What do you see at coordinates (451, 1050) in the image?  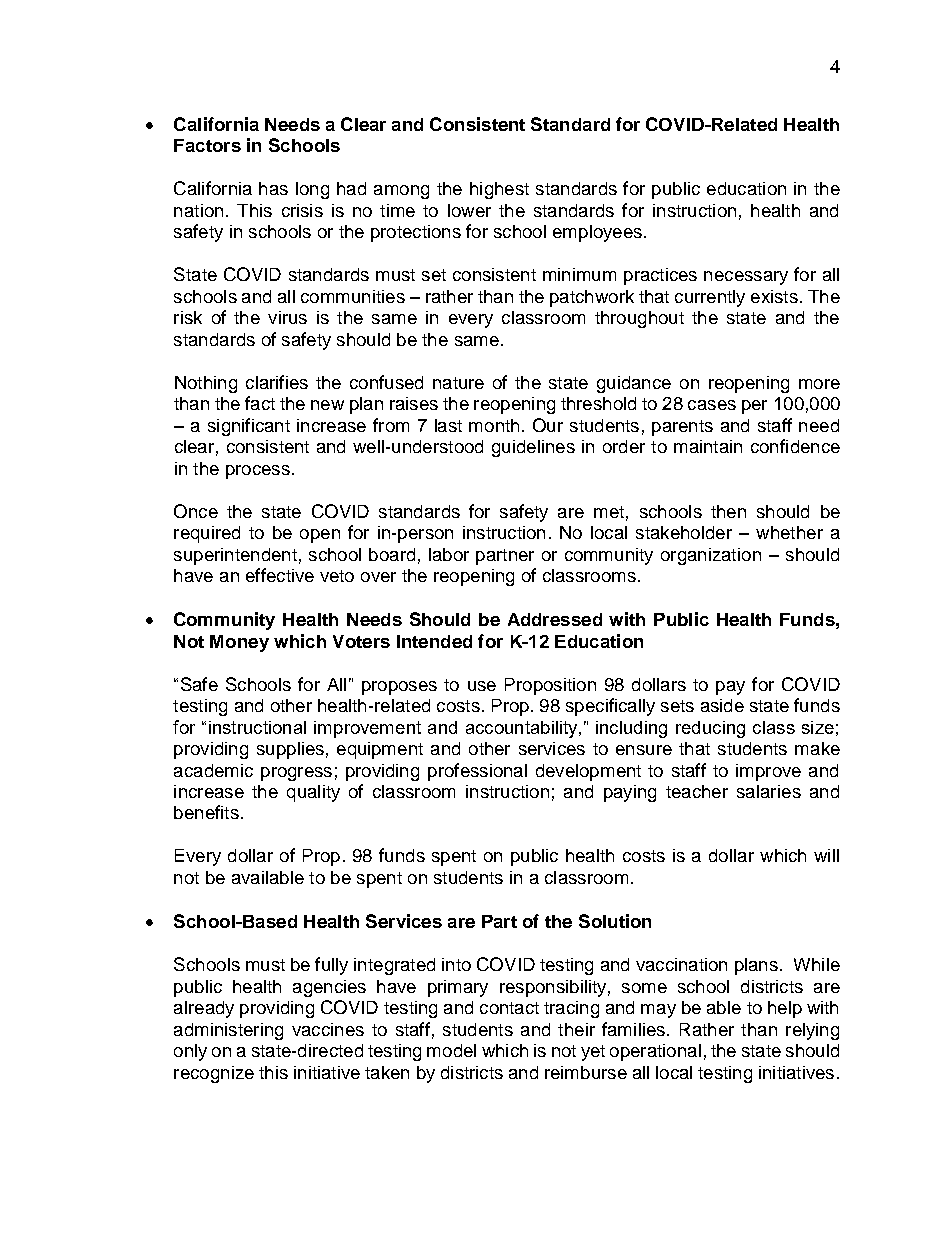 I see `model` at bounding box center [451, 1050].
